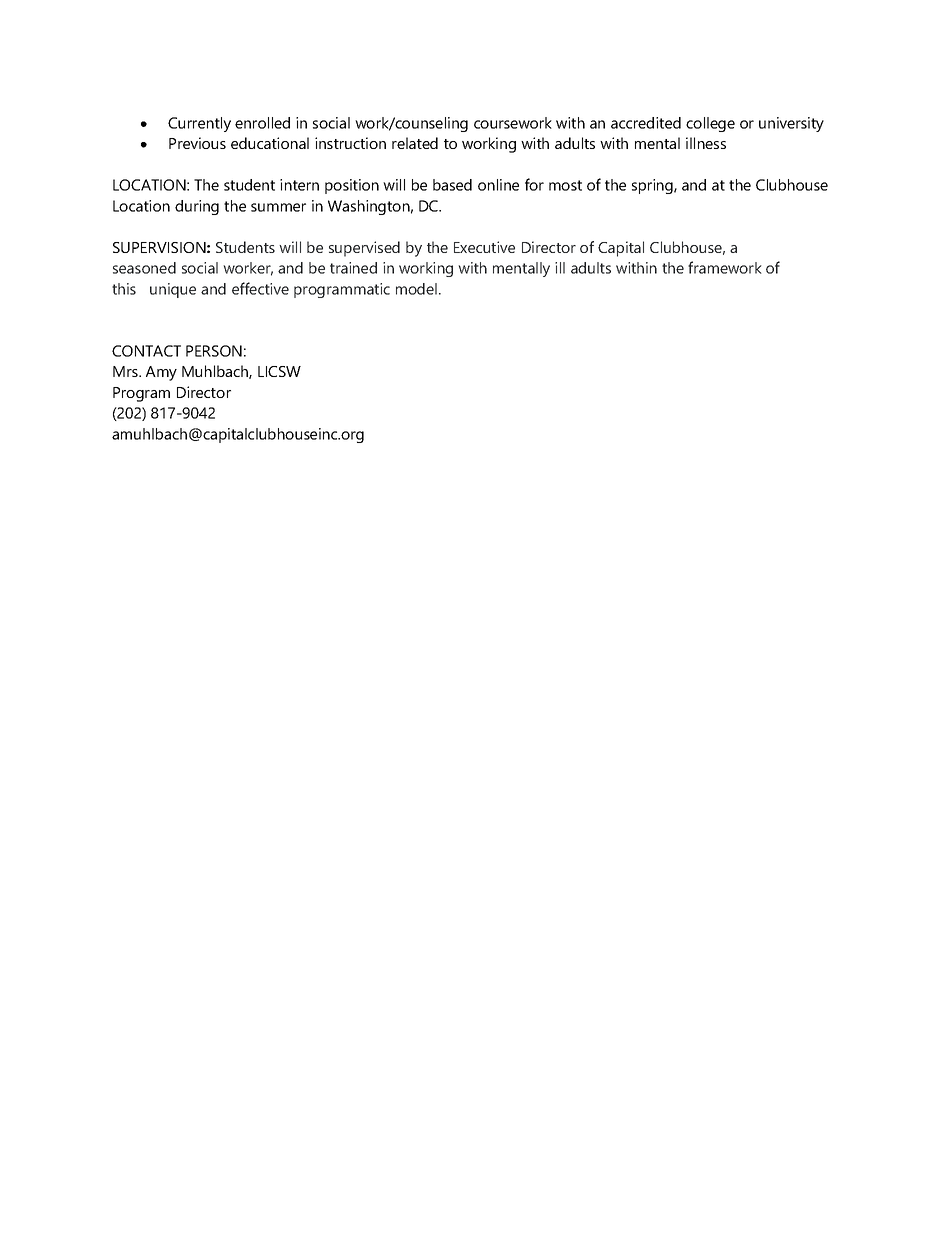 This document has width=952, height=1233. Describe the element at coordinates (199, 124) in the document. I see `Currently` at that location.
